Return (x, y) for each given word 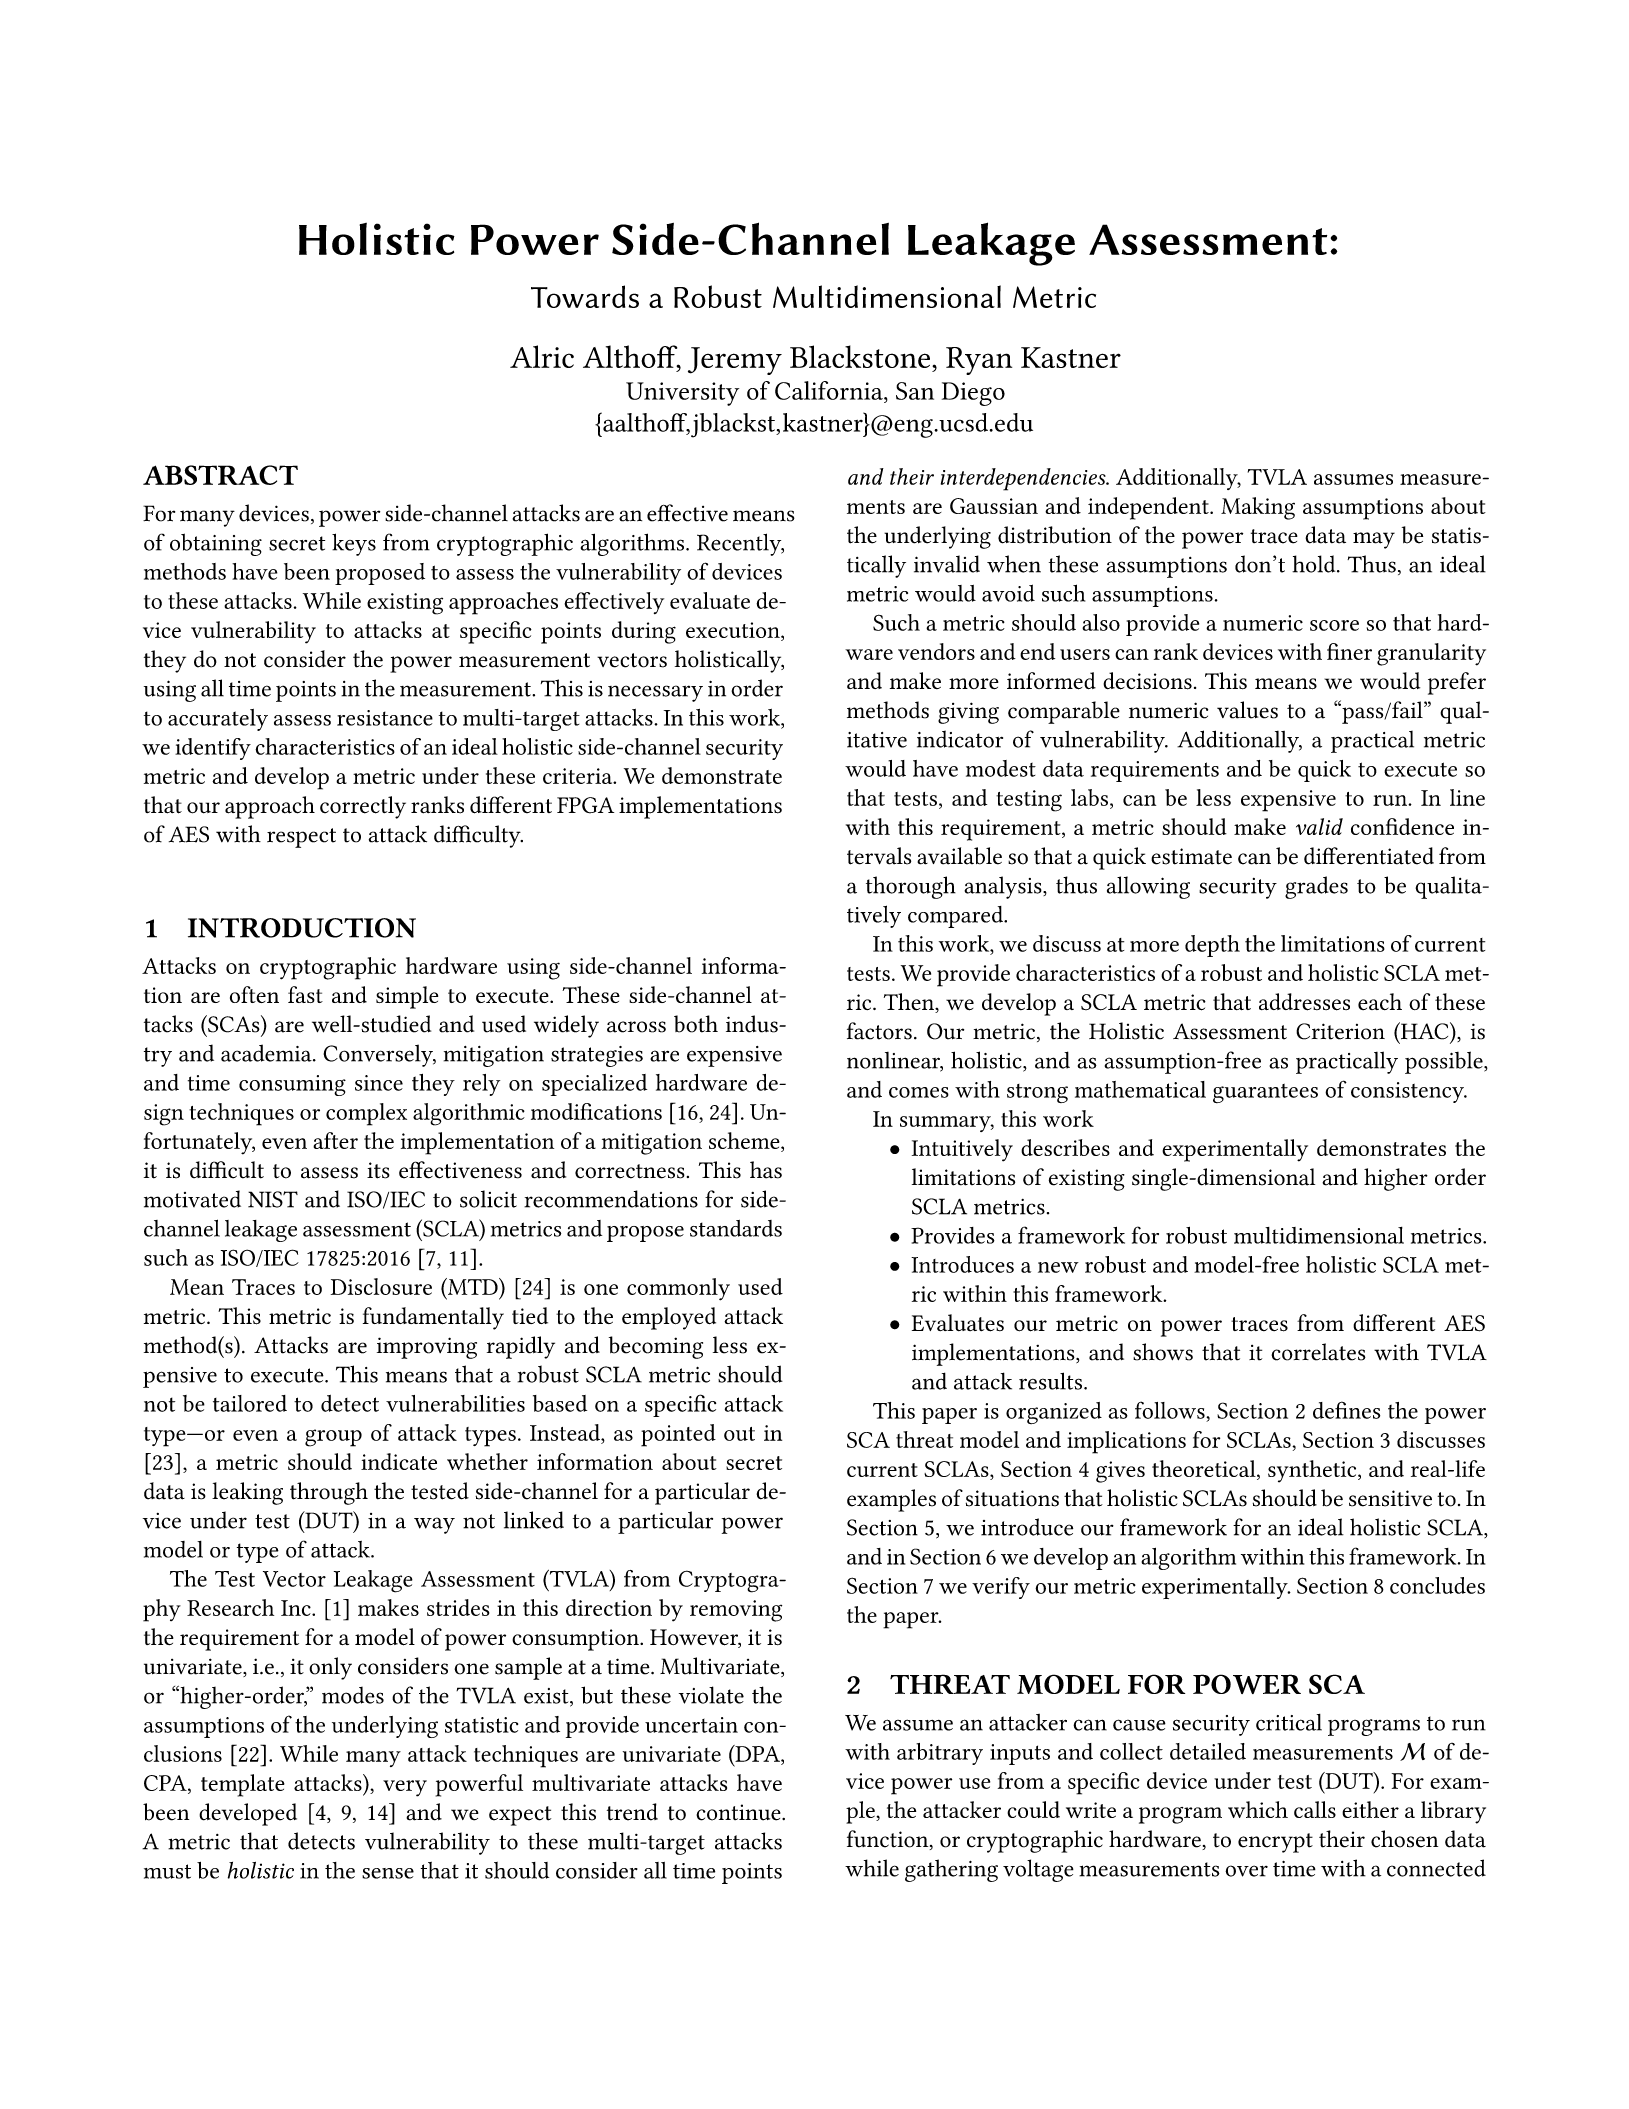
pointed (678, 1435)
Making (1258, 508)
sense (388, 1873)
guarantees (1265, 1093)
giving (968, 713)
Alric (542, 356)
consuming (292, 1085)
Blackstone (860, 356)
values (1247, 710)
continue (739, 1812)
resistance (385, 718)
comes (919, 1092)
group (333, 1438)
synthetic (1313, 1471)
